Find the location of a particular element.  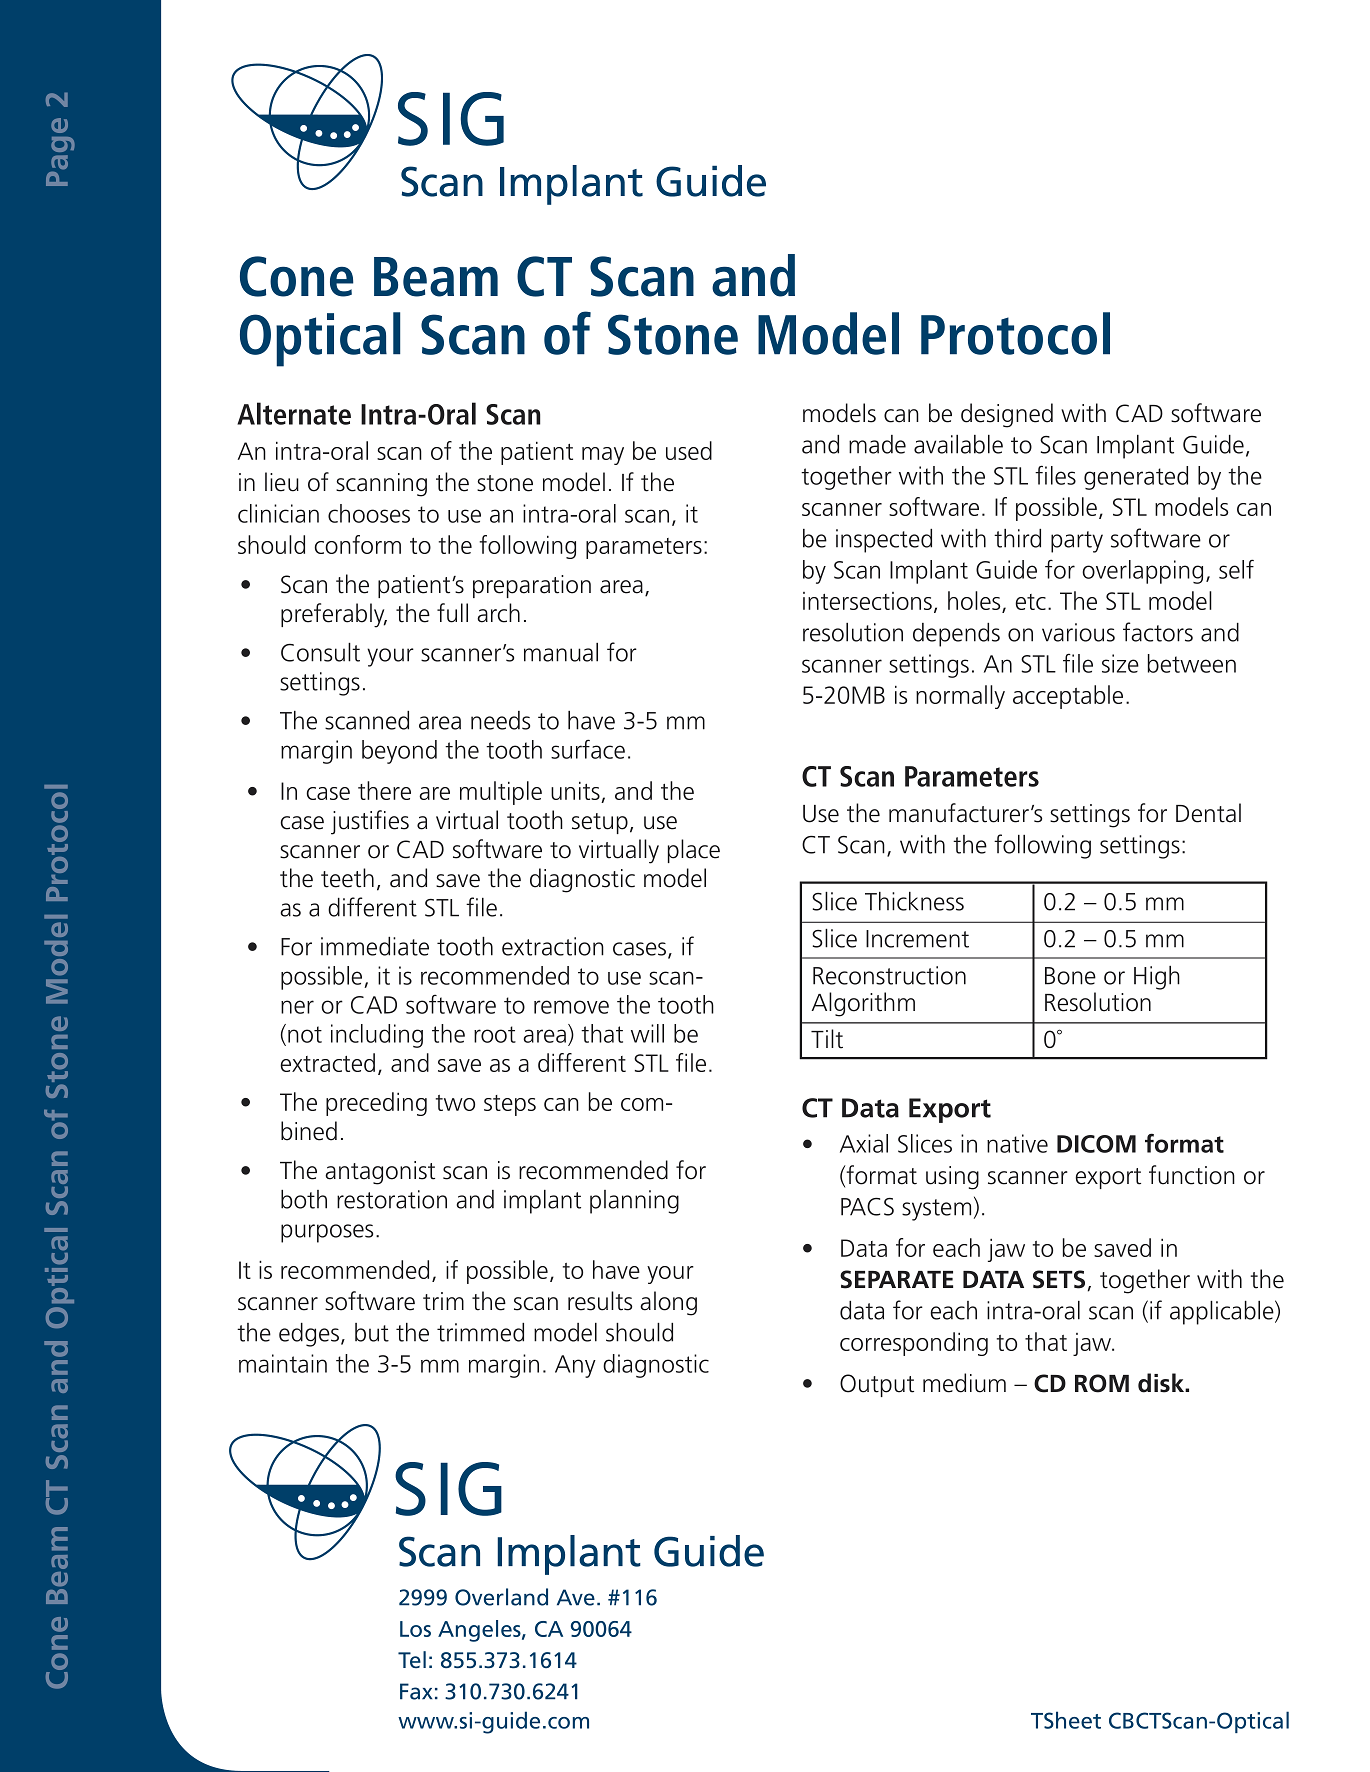

including is located at coordinates (377, 1036).
